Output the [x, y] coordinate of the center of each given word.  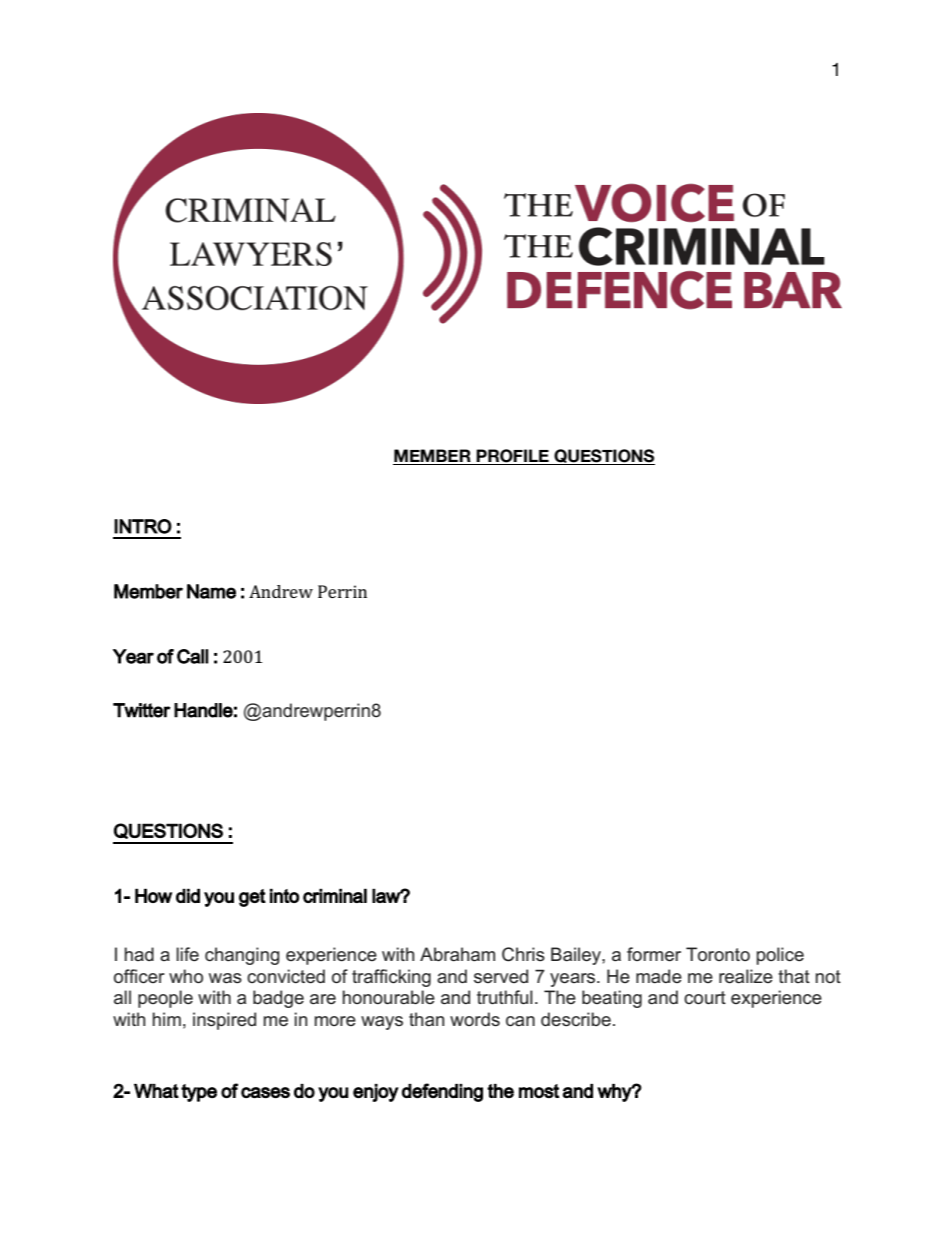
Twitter [142, 710]
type [199, 1093]
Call [192, 656]
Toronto [718, 954]
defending [442, 1092]
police [780, 956]
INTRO [143, 526]
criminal [335, 895]
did [188, 895]
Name [211, 591]
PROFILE [513, 457]
